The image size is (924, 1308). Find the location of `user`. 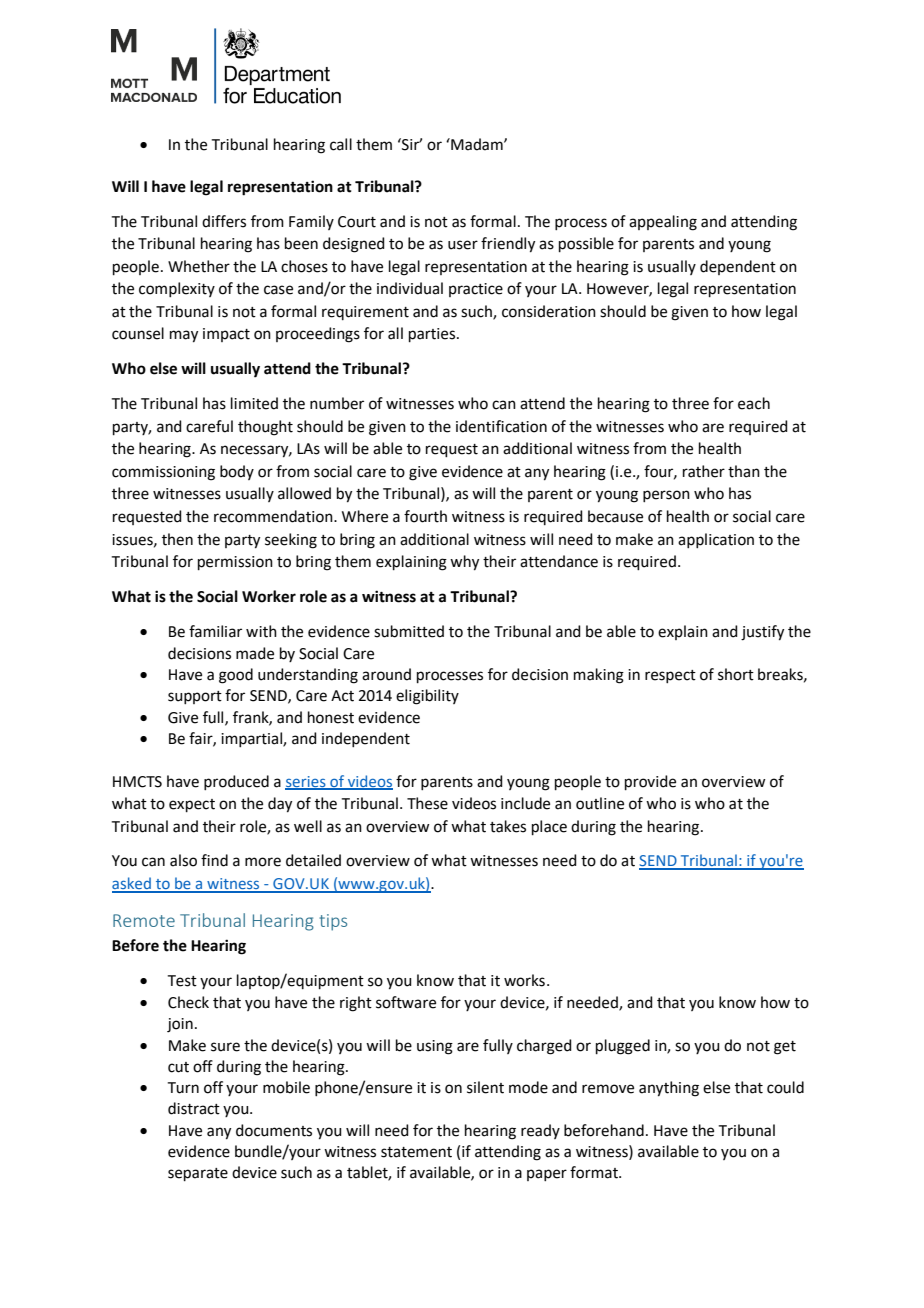

user is located at coordinates (463, 245).
